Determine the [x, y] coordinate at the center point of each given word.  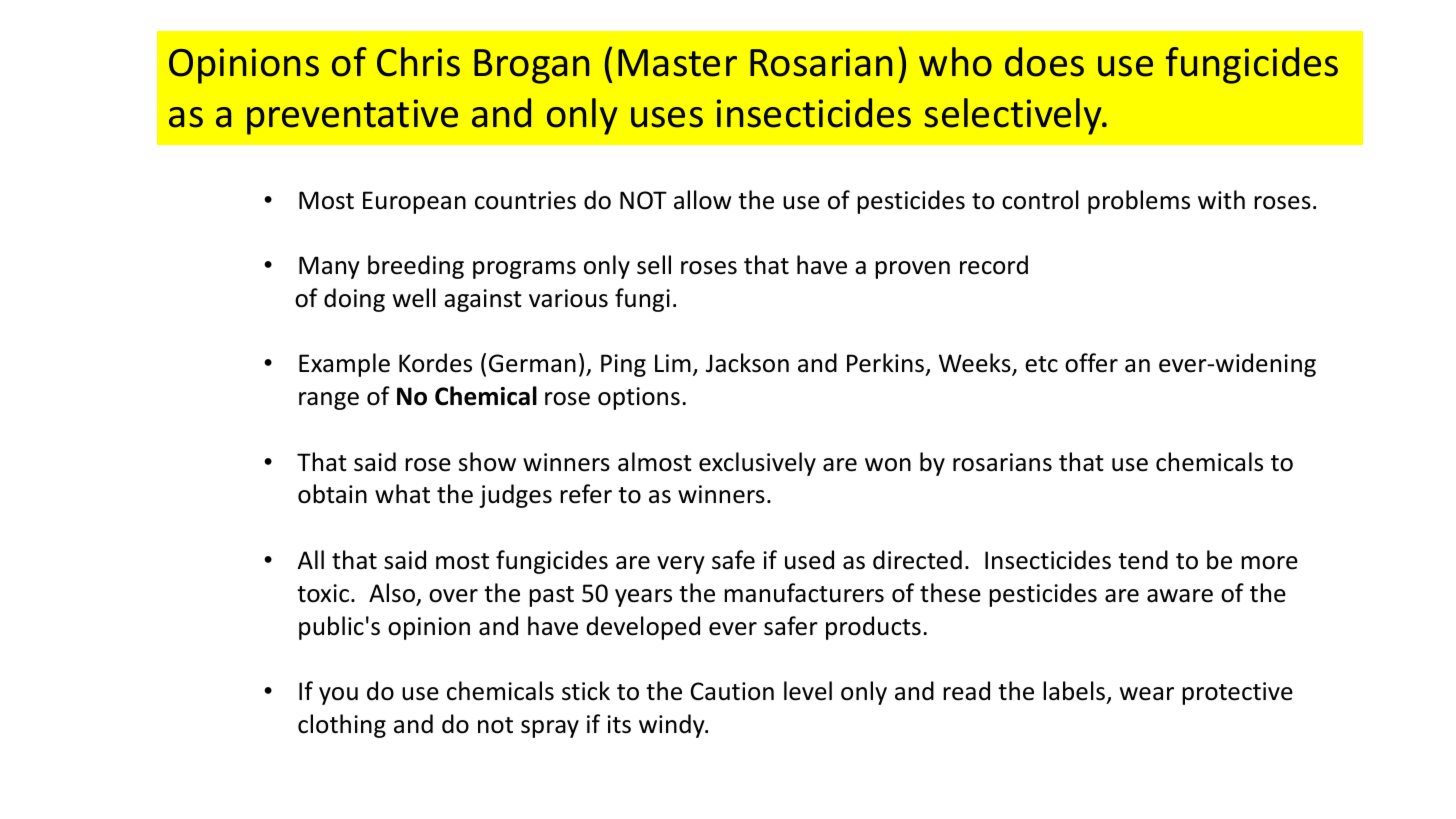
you [338, 696]
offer [1091, 363]
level [808, 691]
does [1044, 62]
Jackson [747, 363]
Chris [418, 62]
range [329, 401]
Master [677, 63]
